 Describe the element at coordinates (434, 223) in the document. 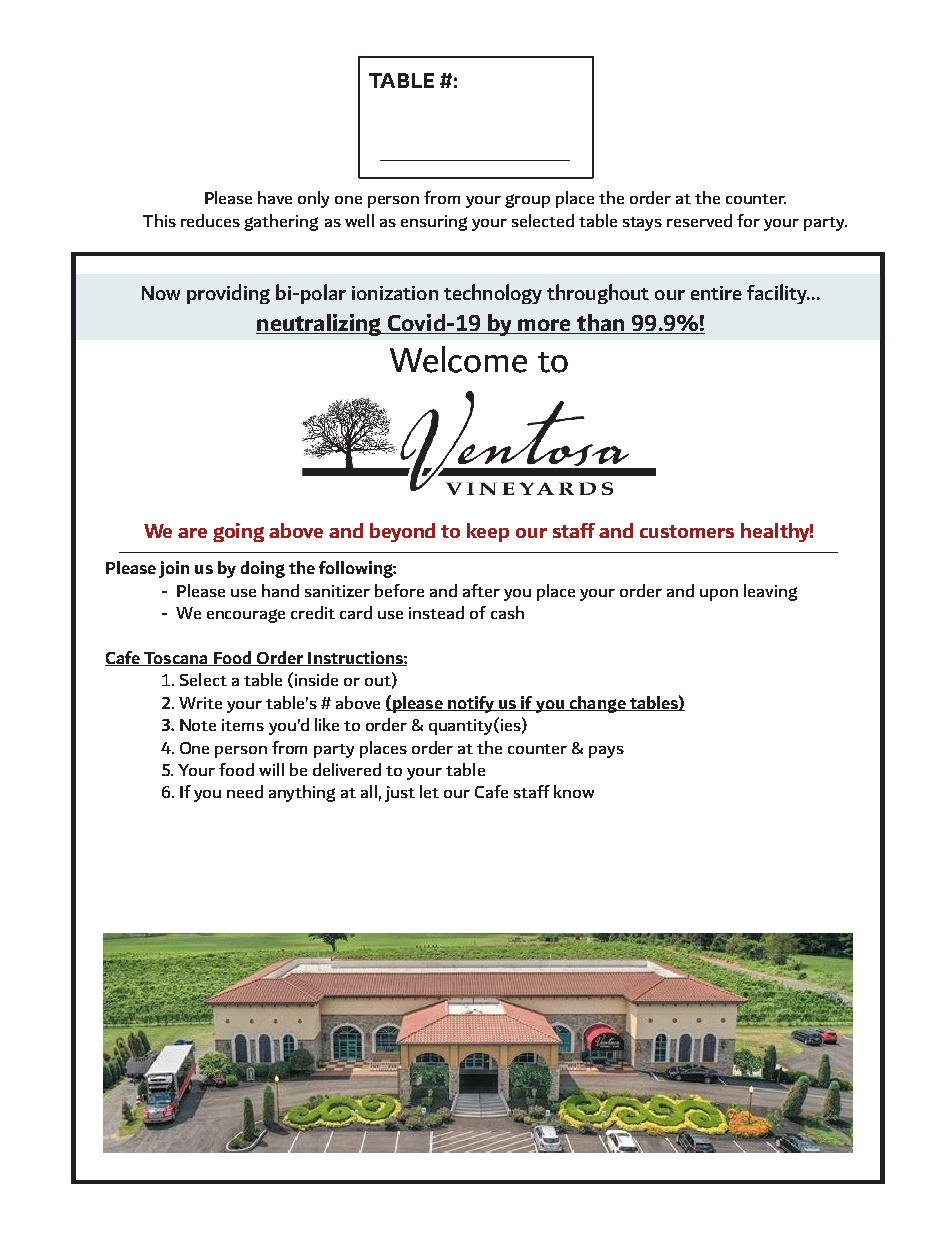

I see `ensuring` at that location.
